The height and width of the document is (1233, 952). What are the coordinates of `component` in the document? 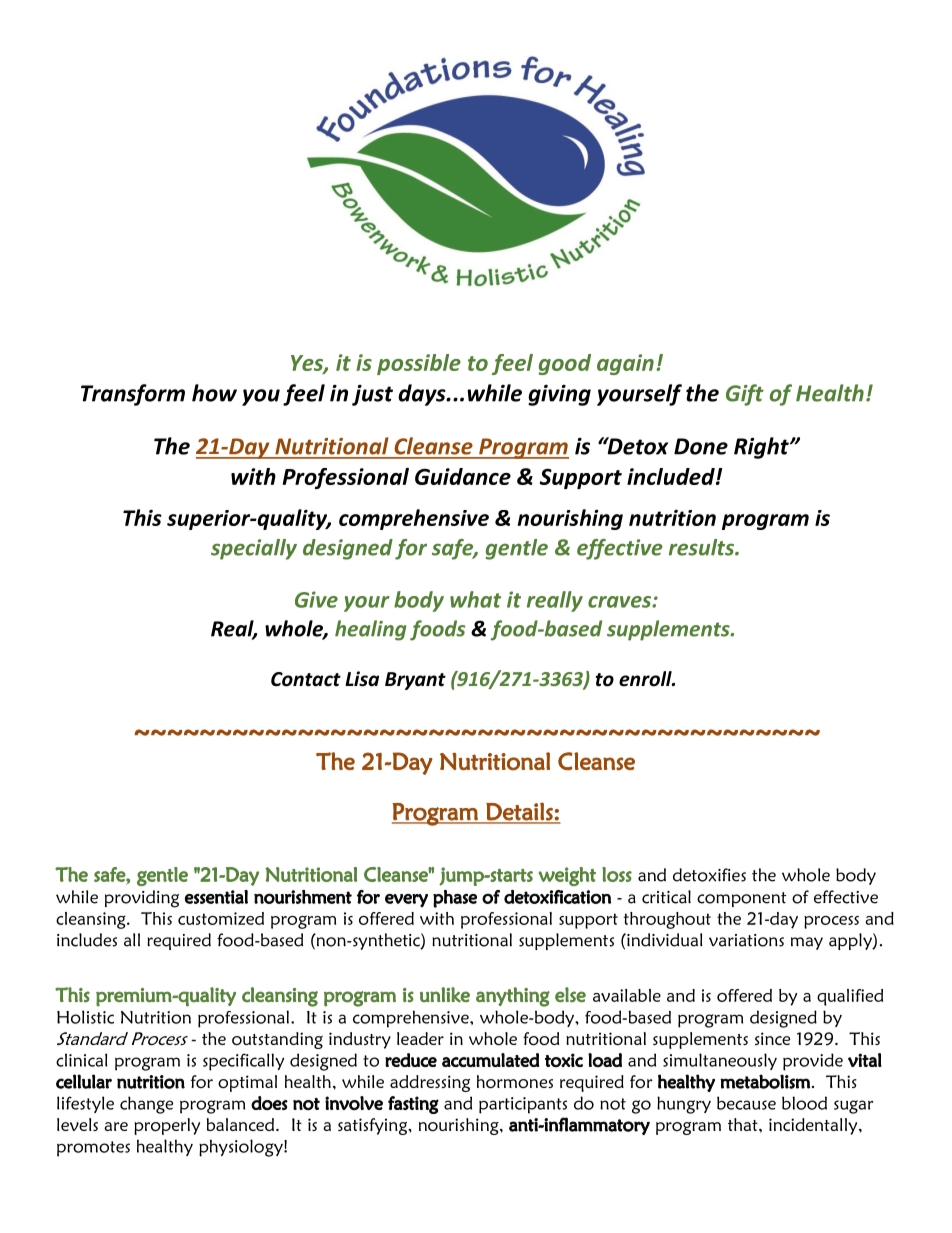 It's located at (741, 899).
